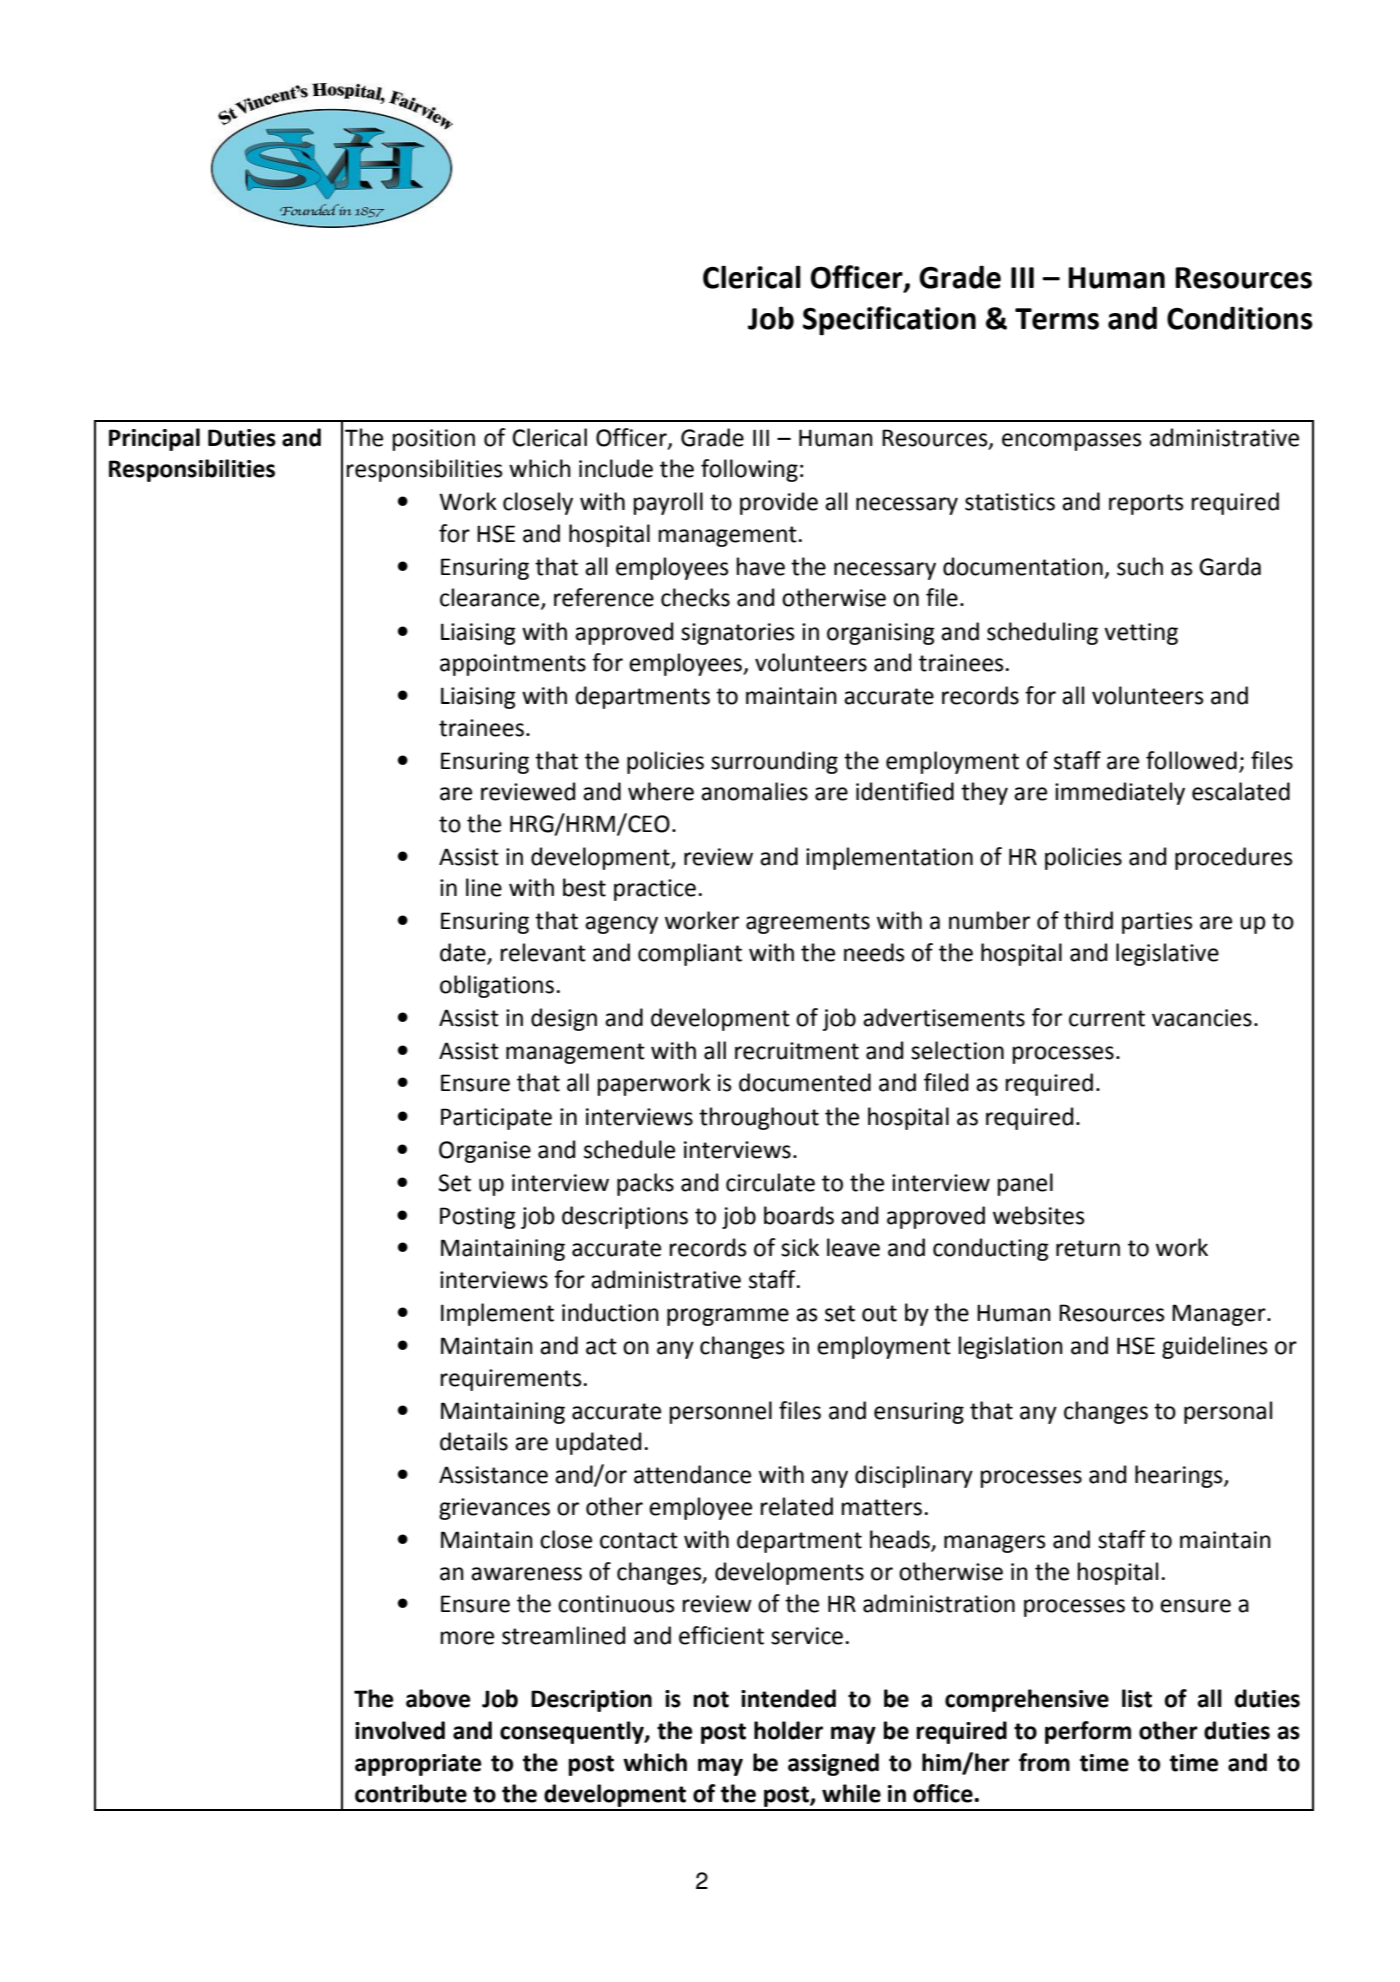  What do you see at coordinates (584, 887) in the screenshot?
I see `best` at bounding box center [584, 887].
